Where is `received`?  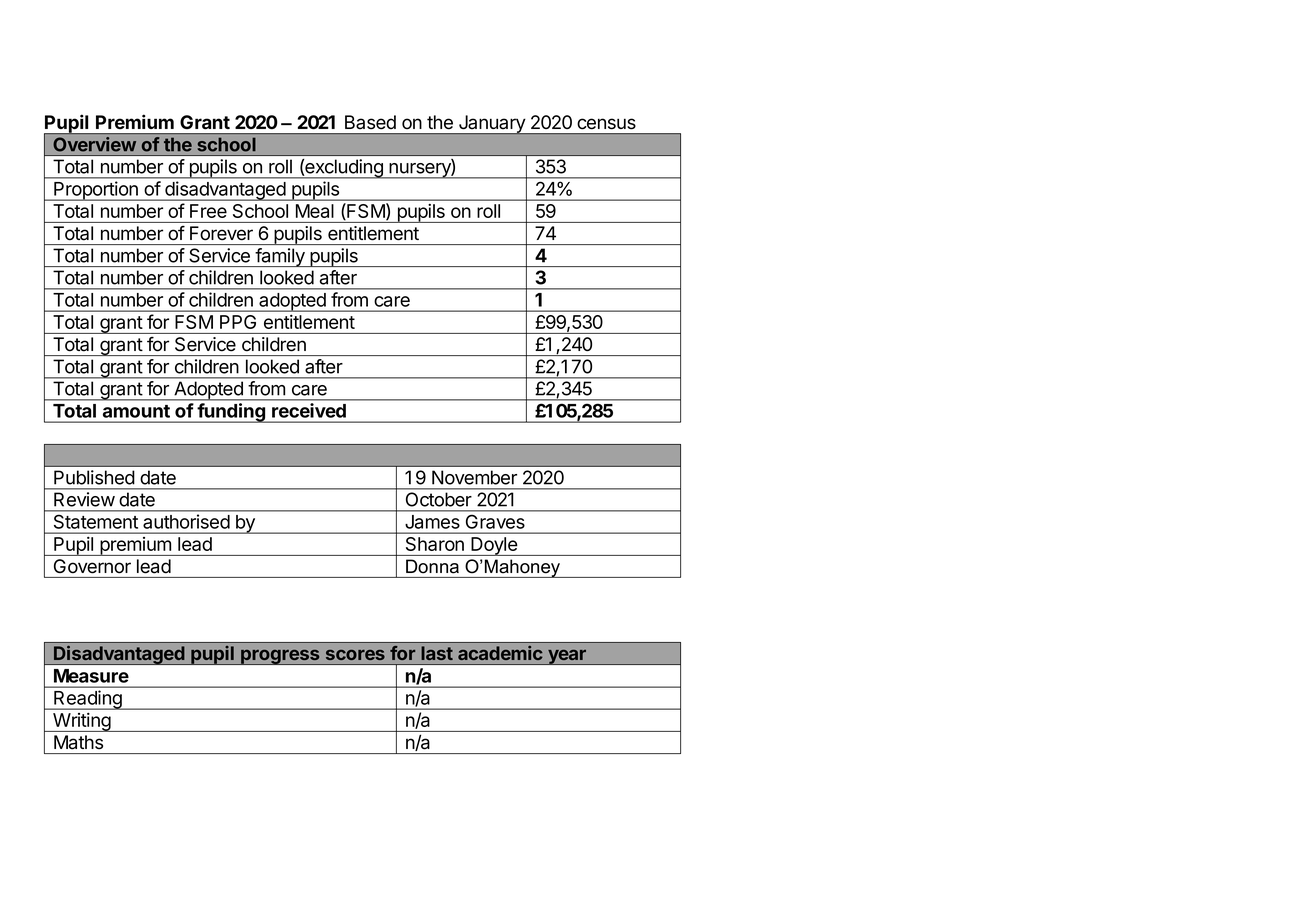 received is located at coordinates (309, 410).
